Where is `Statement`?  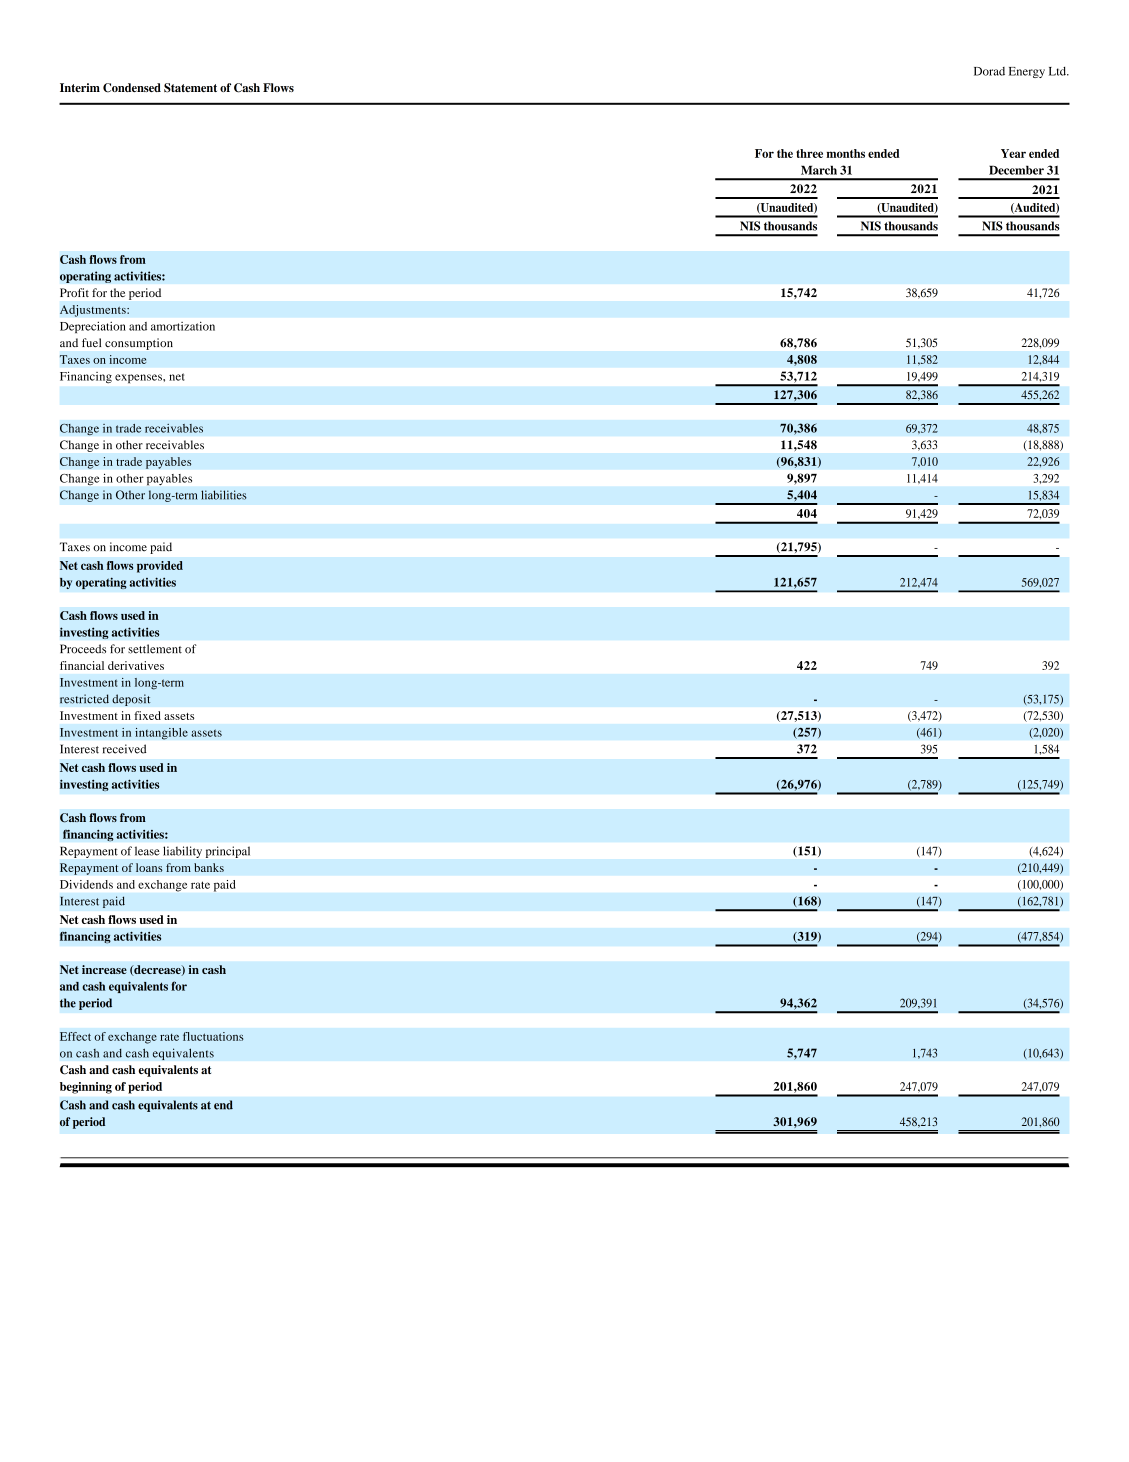 Statement is located at coordinates (190, 88).
